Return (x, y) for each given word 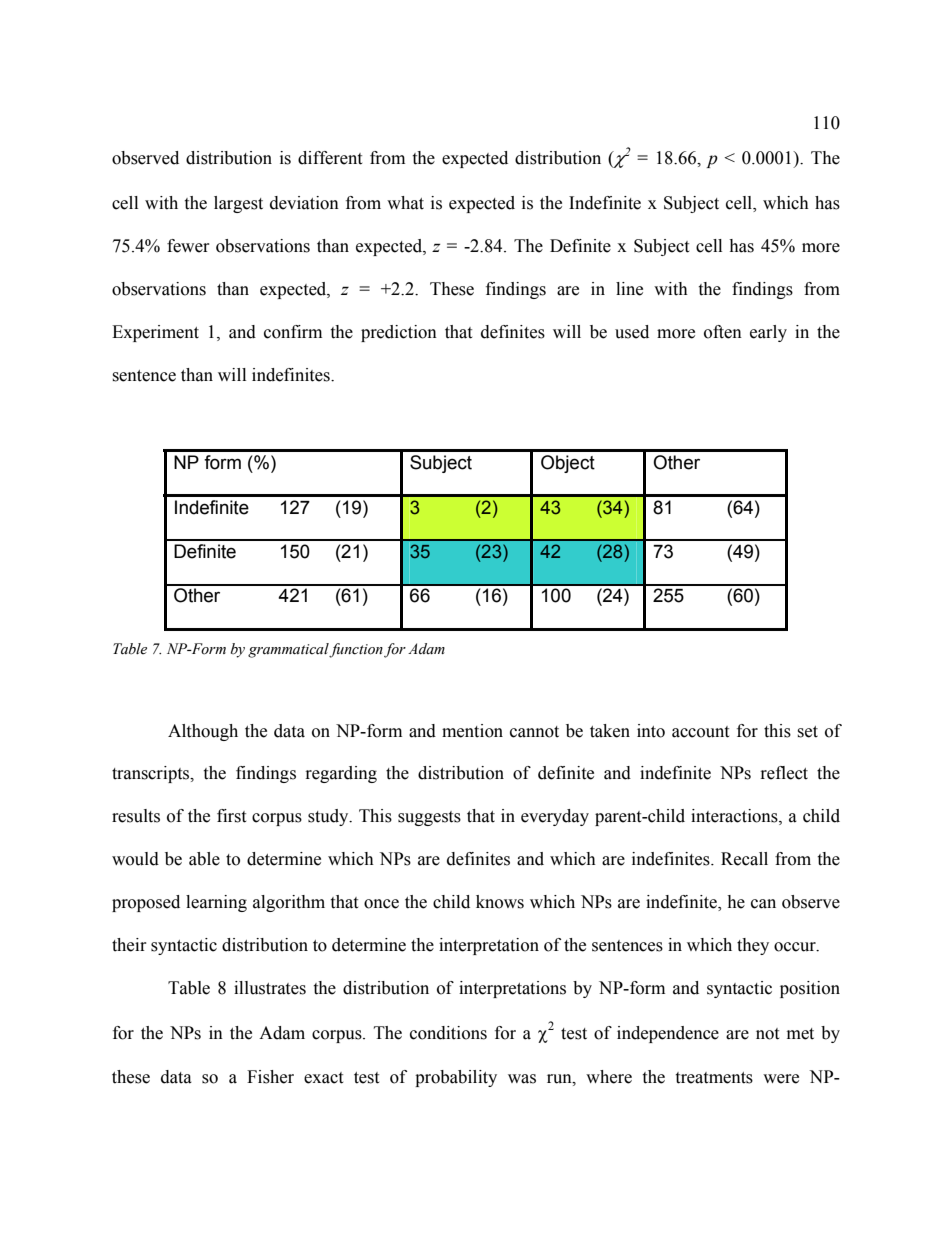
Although (203, 732)
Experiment (155, 333)
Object (568, 464)
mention (472, 731)
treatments (714, 1078)
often (723, 332)
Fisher (270, 1077)
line (629, 289)
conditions (448, 1033)
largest (238, 204)
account (700, 732)
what (405, 203)
